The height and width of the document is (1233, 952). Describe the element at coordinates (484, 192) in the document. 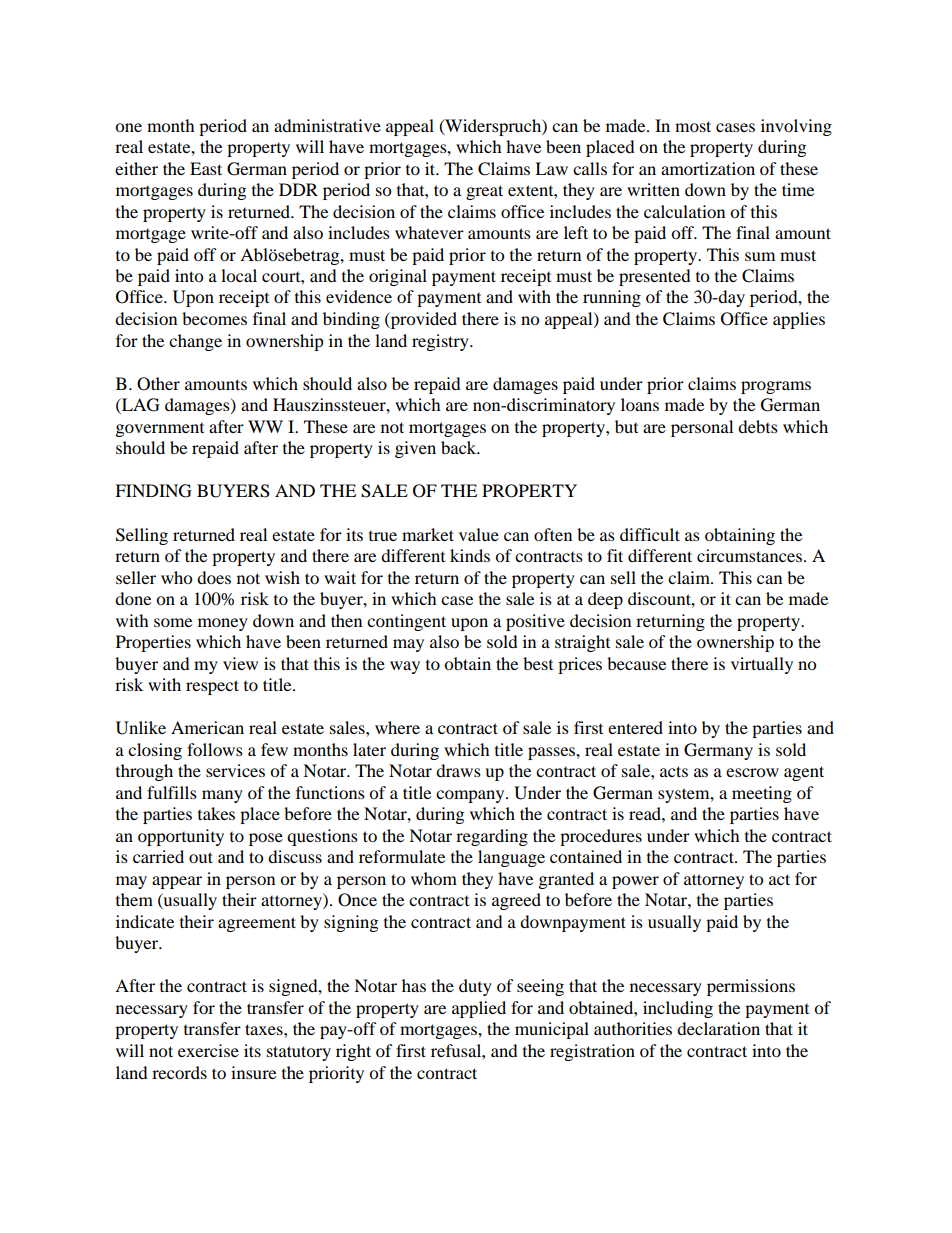

I see `great` at that location.
